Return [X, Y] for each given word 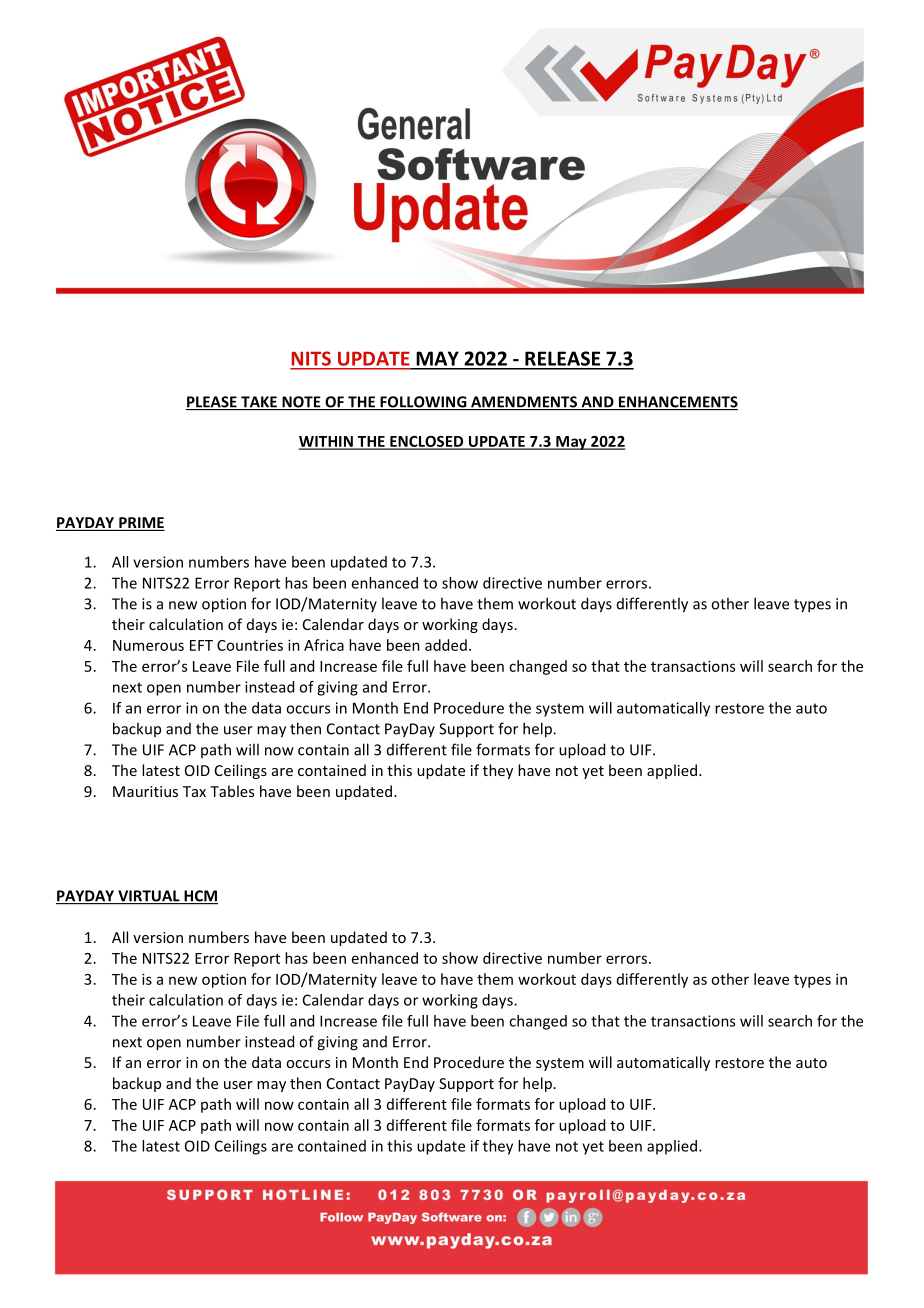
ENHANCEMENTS [677, 403]
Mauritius [145, 791]
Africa [324, 645]
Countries [250, 645]
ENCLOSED [427, 442]
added [446, 645]
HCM [200, 897]
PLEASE [212, 403]
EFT [201, 645]
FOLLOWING [423, 403]
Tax [194, 791]
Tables [232, 791]
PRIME [141, 522]
